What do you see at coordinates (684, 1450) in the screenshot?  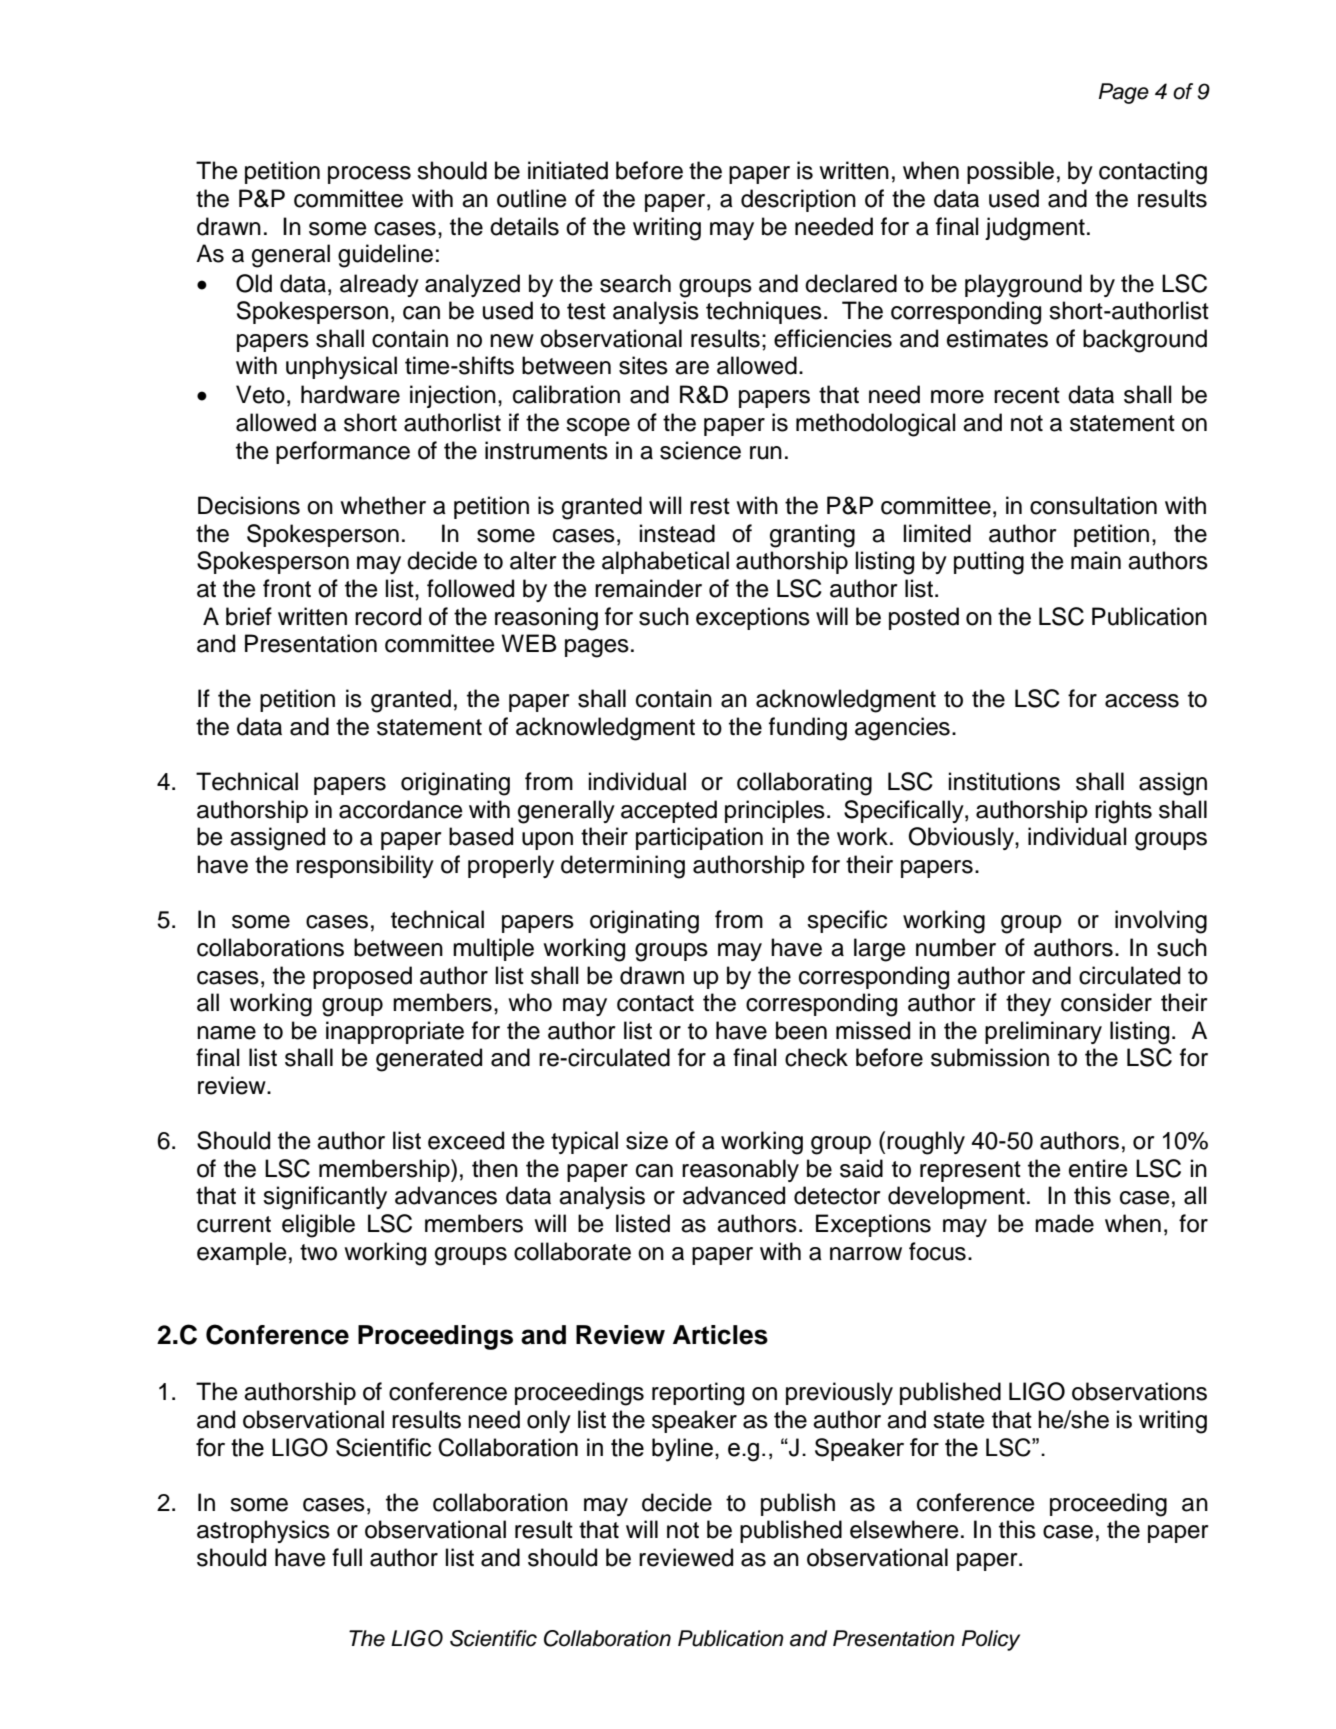 I see `byline` at bounding box center [684, 1450].
